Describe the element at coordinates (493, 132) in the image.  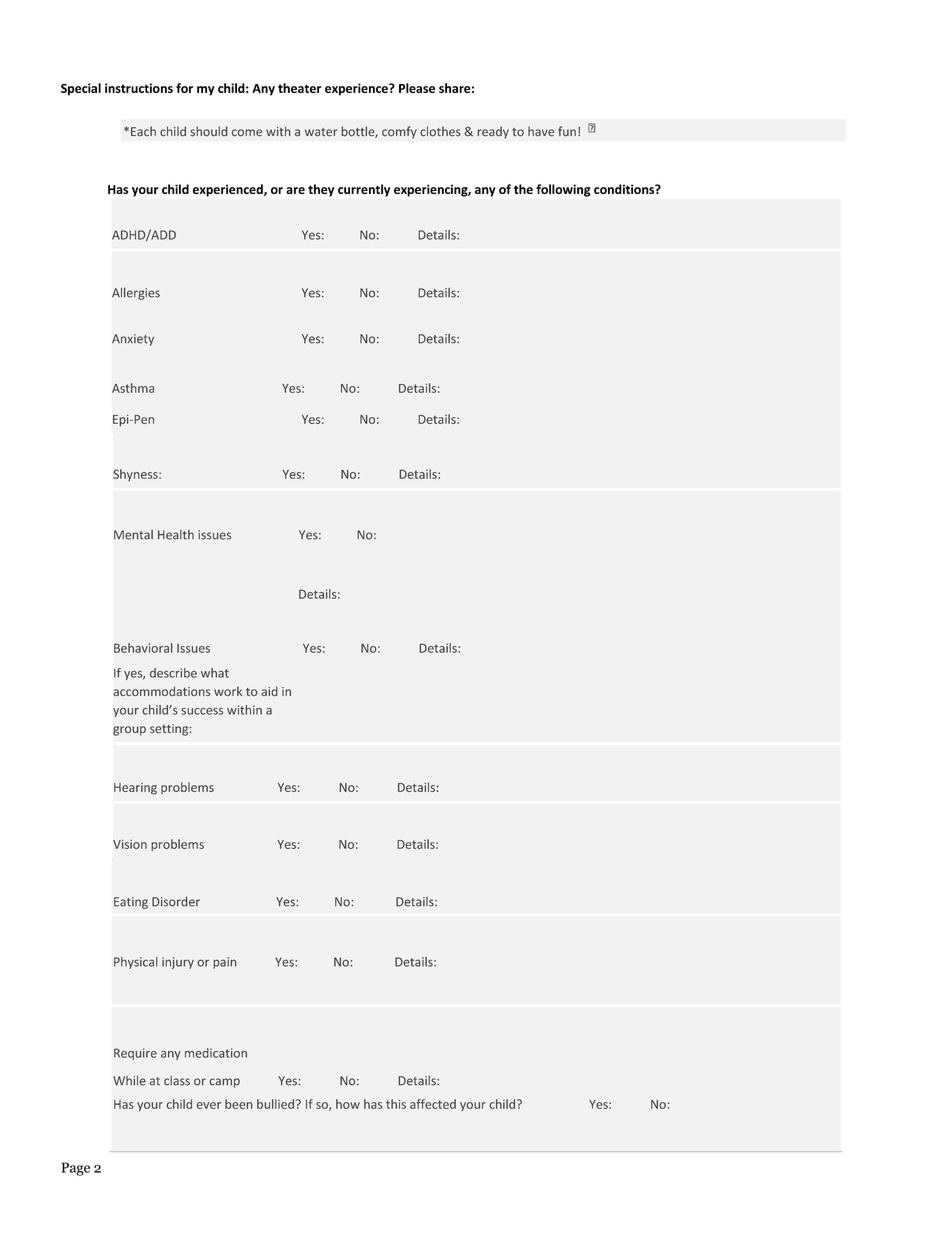
I see `ready` at that location.
